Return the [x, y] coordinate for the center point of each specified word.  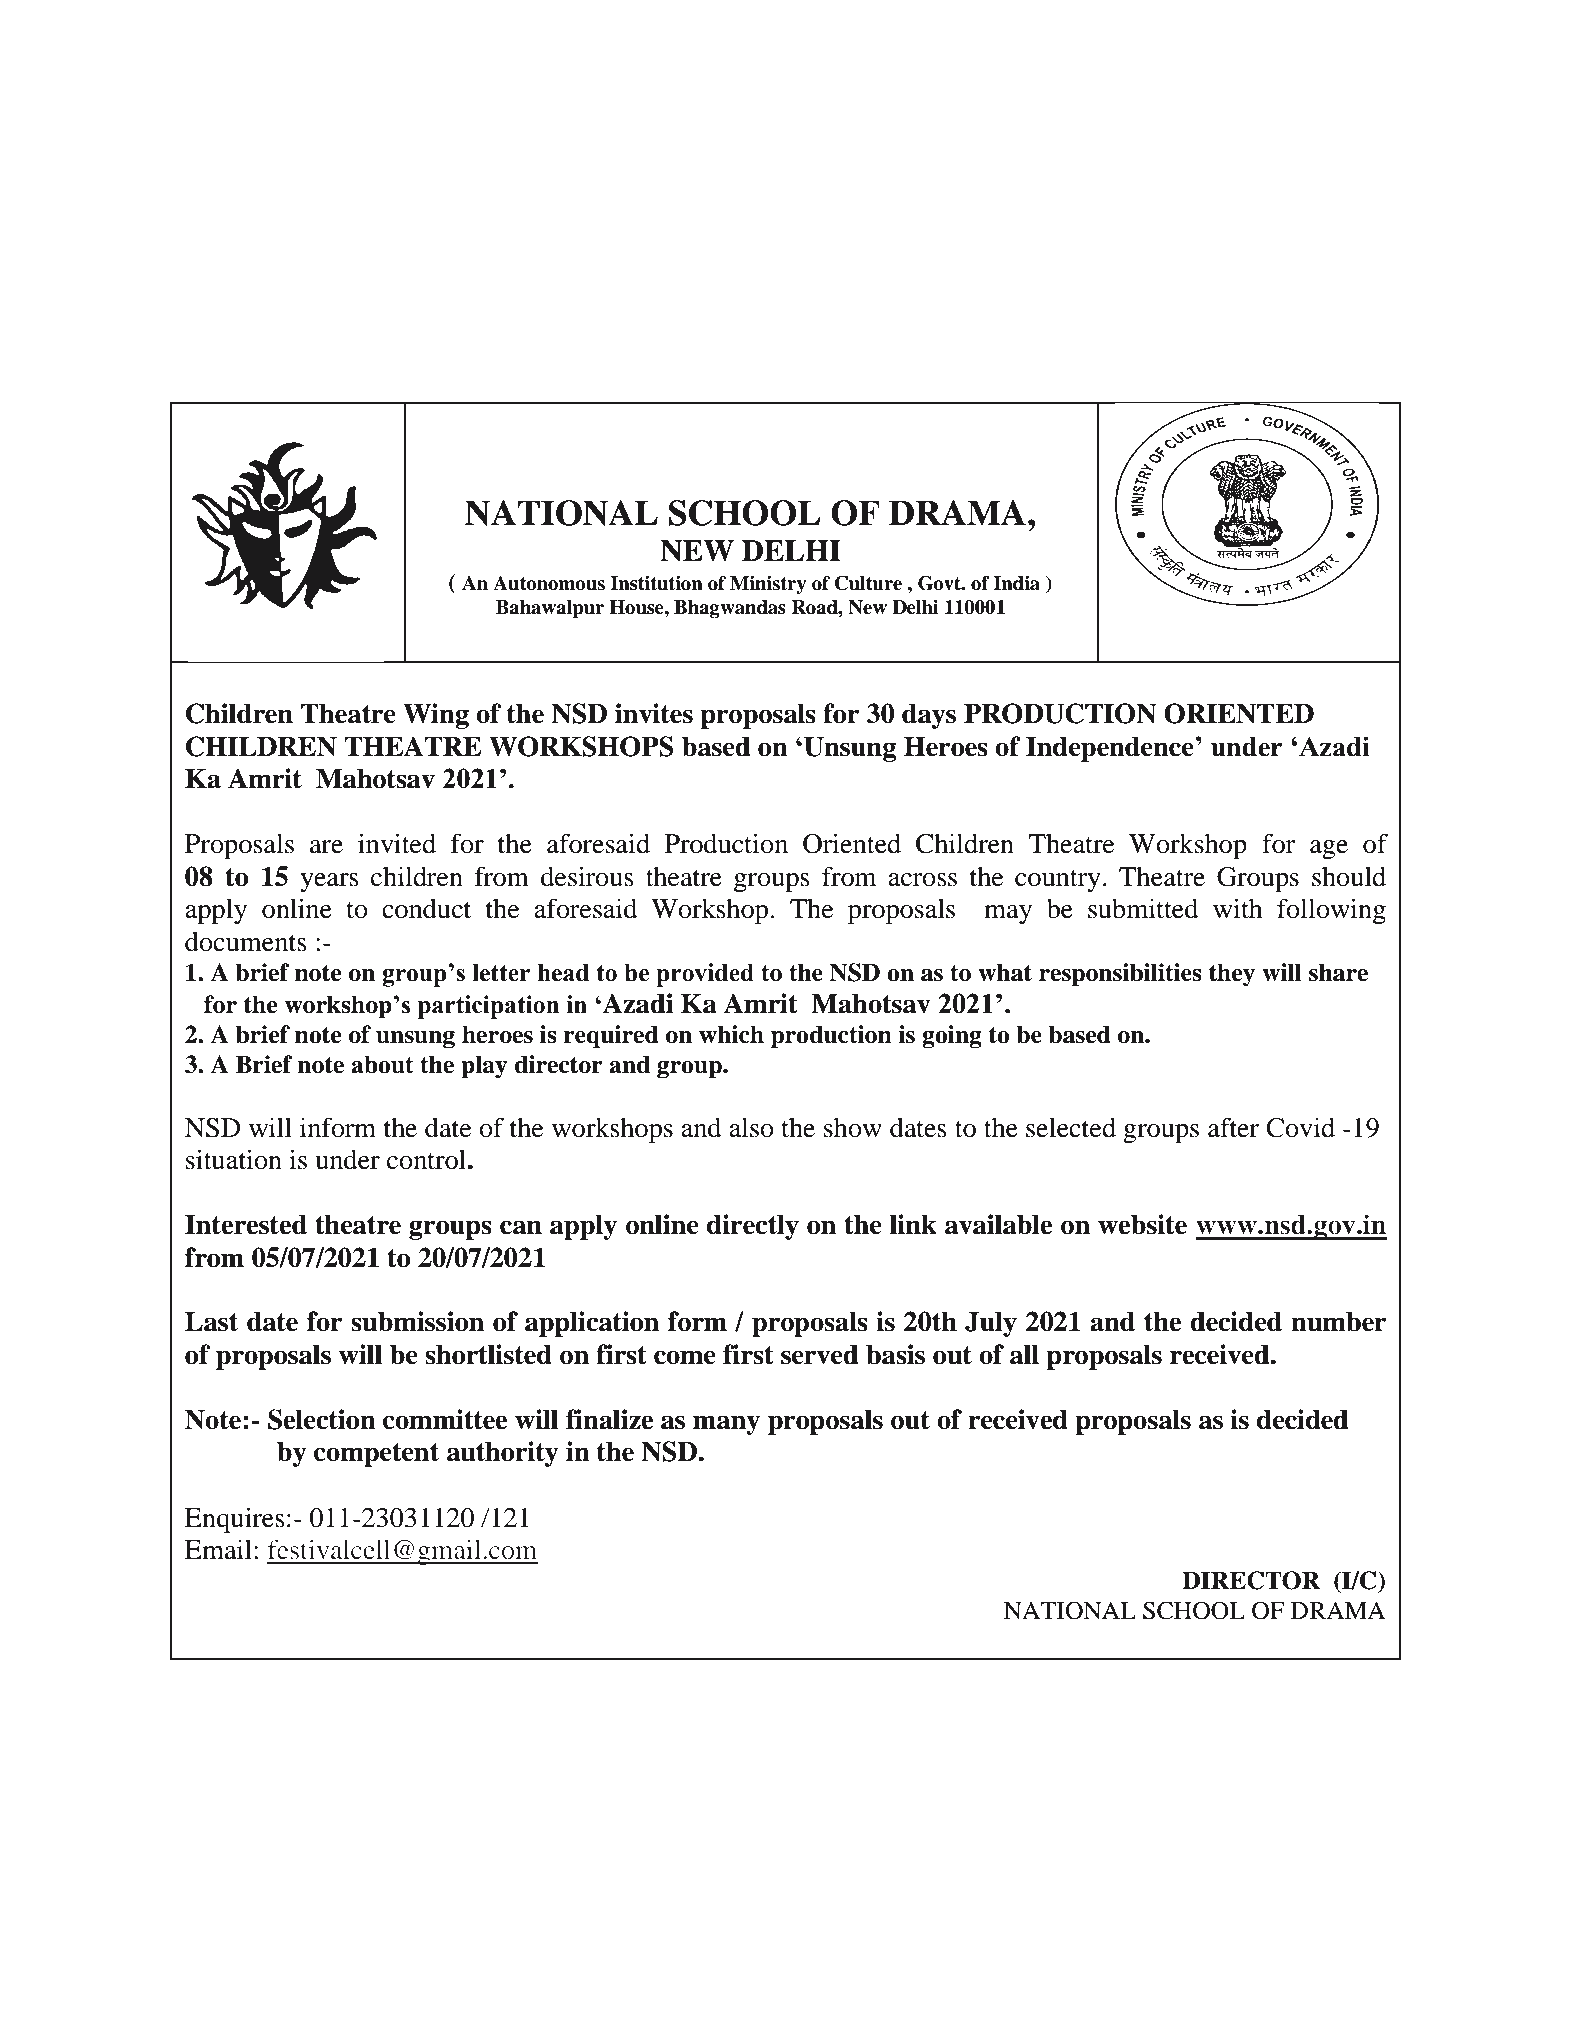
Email [218, 1549]
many [726, 1425]
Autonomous [549, 583]
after [1233, 1127]
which [731, 1034]
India [1016, 583]
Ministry [768, 585]
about [382, 1064]
